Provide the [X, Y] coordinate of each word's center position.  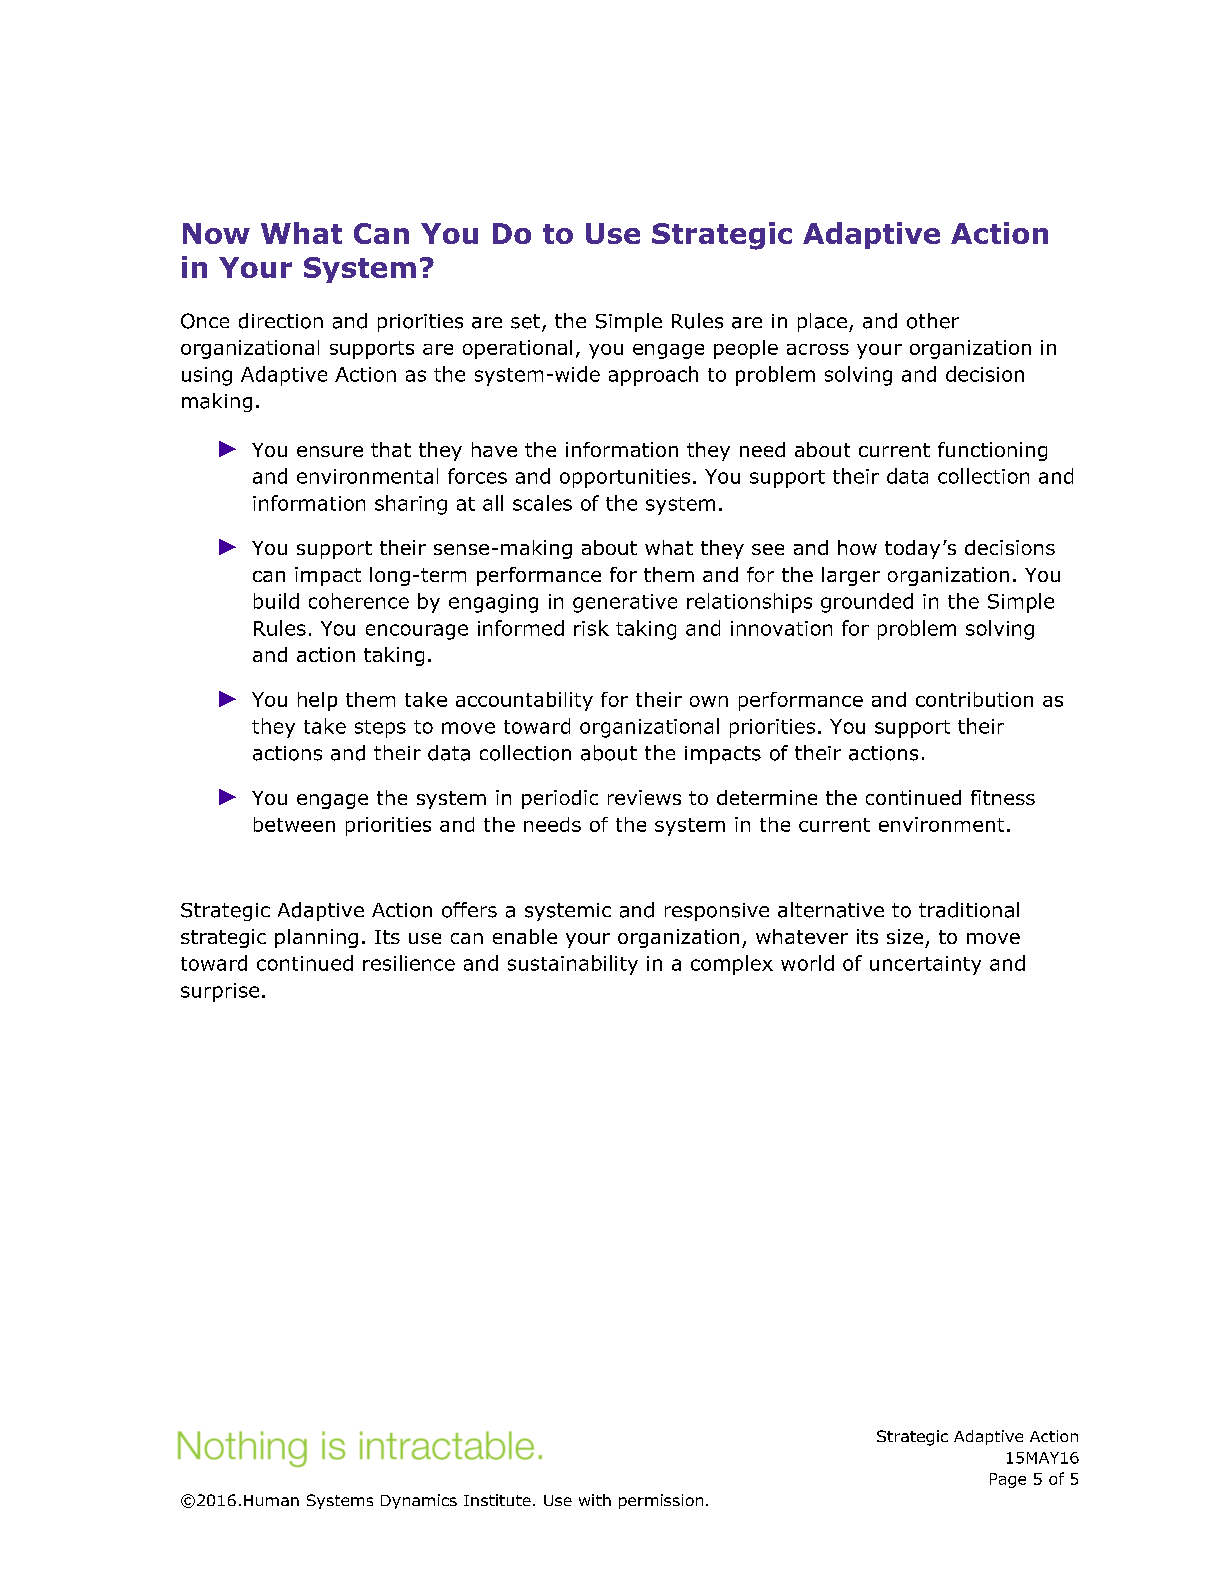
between [294, 824]
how [857, 547]
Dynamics [419, 1501]
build [276, 601]
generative [625, 603]
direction [281, 321]
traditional [969, 910]
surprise [220, 992]
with [595, 1500]
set [525, 321]
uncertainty [925, 965]
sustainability [573, 965]
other [933, 321]
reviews [644, 797]
